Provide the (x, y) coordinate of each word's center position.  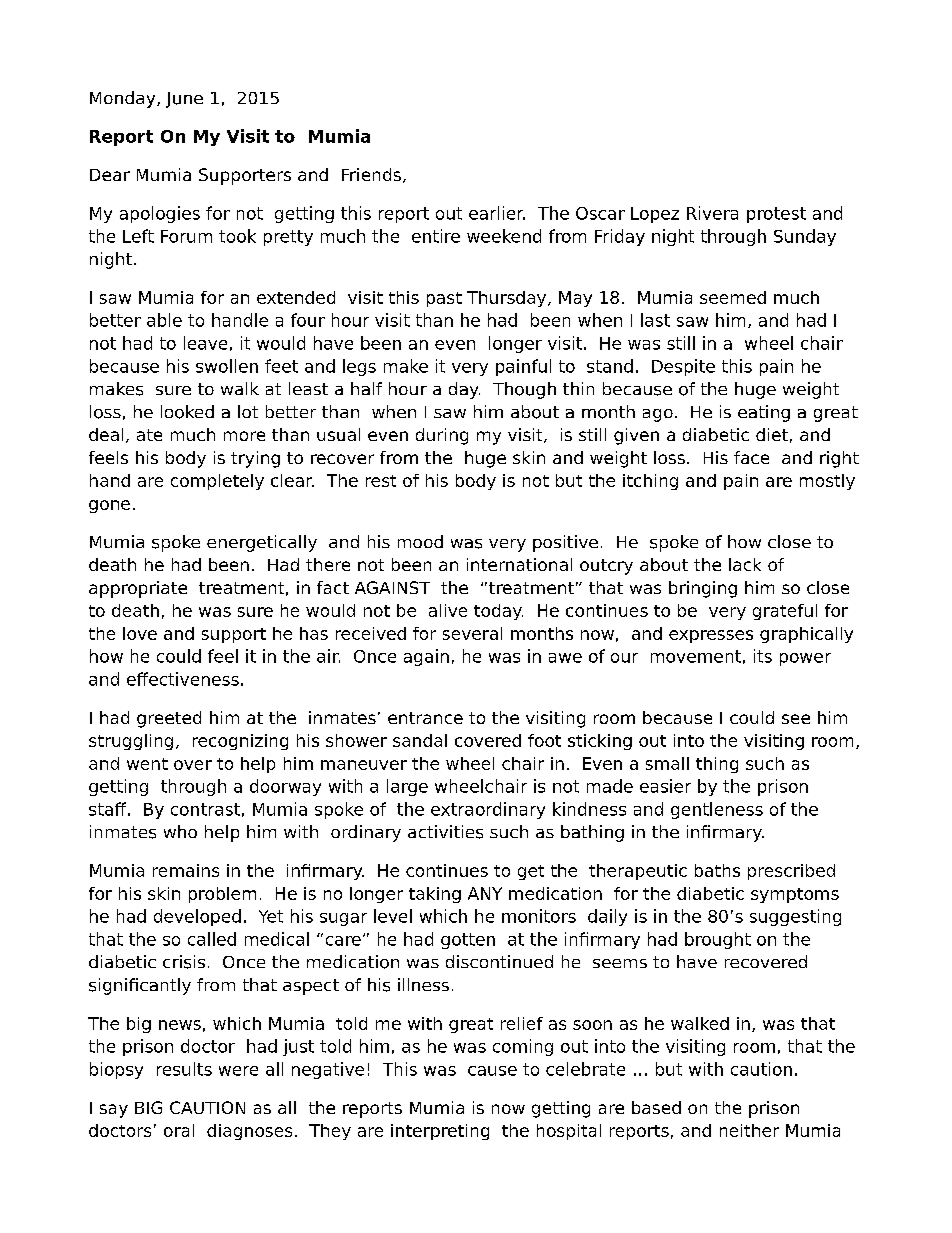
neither (749, 1130)
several (472, 633)
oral (179, 1130)
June (184, 100)
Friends (371, 174)
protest (776, 215)
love (140, 633)
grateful (785, 612)
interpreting (440, 1132)
